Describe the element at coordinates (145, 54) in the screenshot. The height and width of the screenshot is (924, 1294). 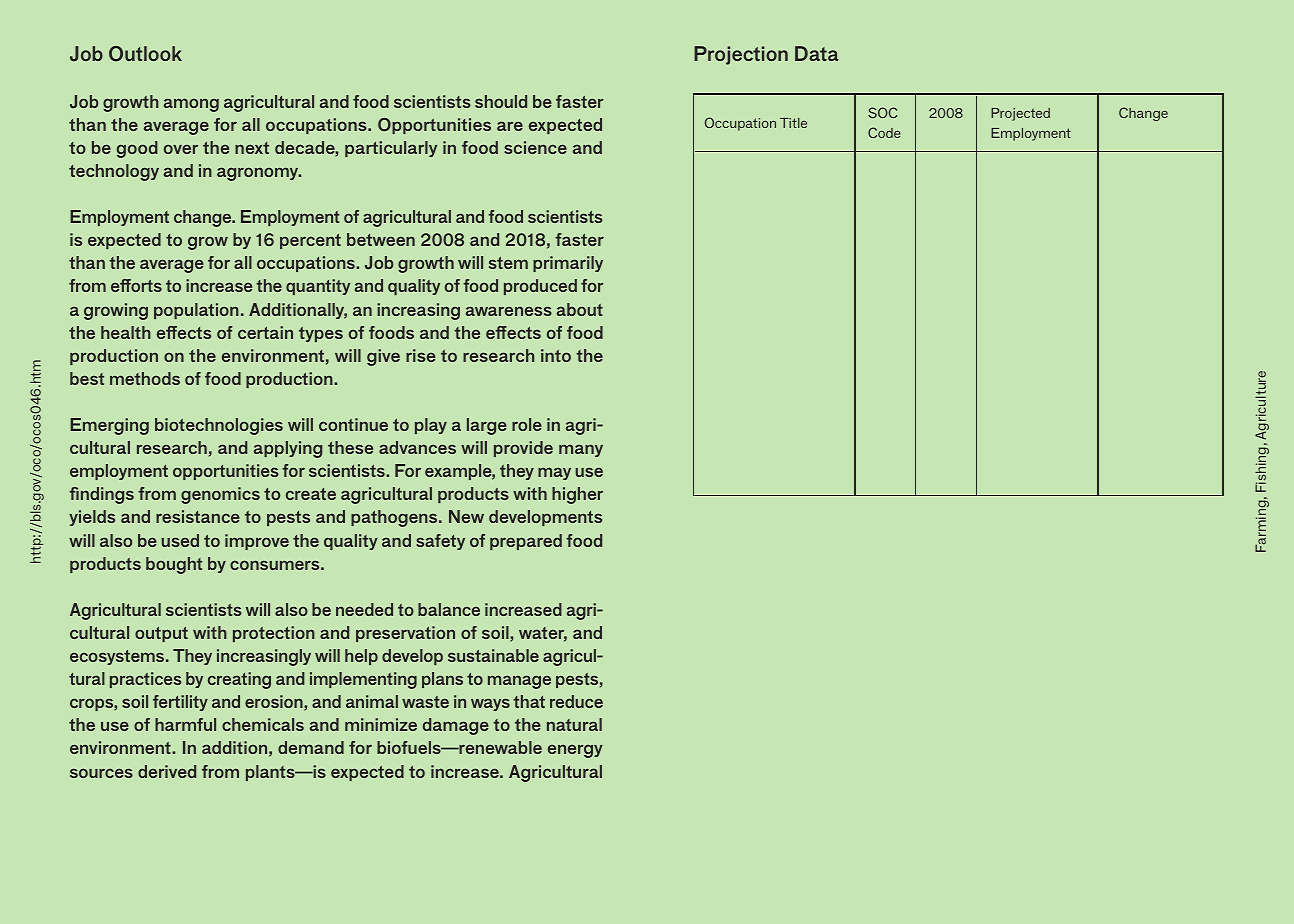
I see `Outlook` at that location.
